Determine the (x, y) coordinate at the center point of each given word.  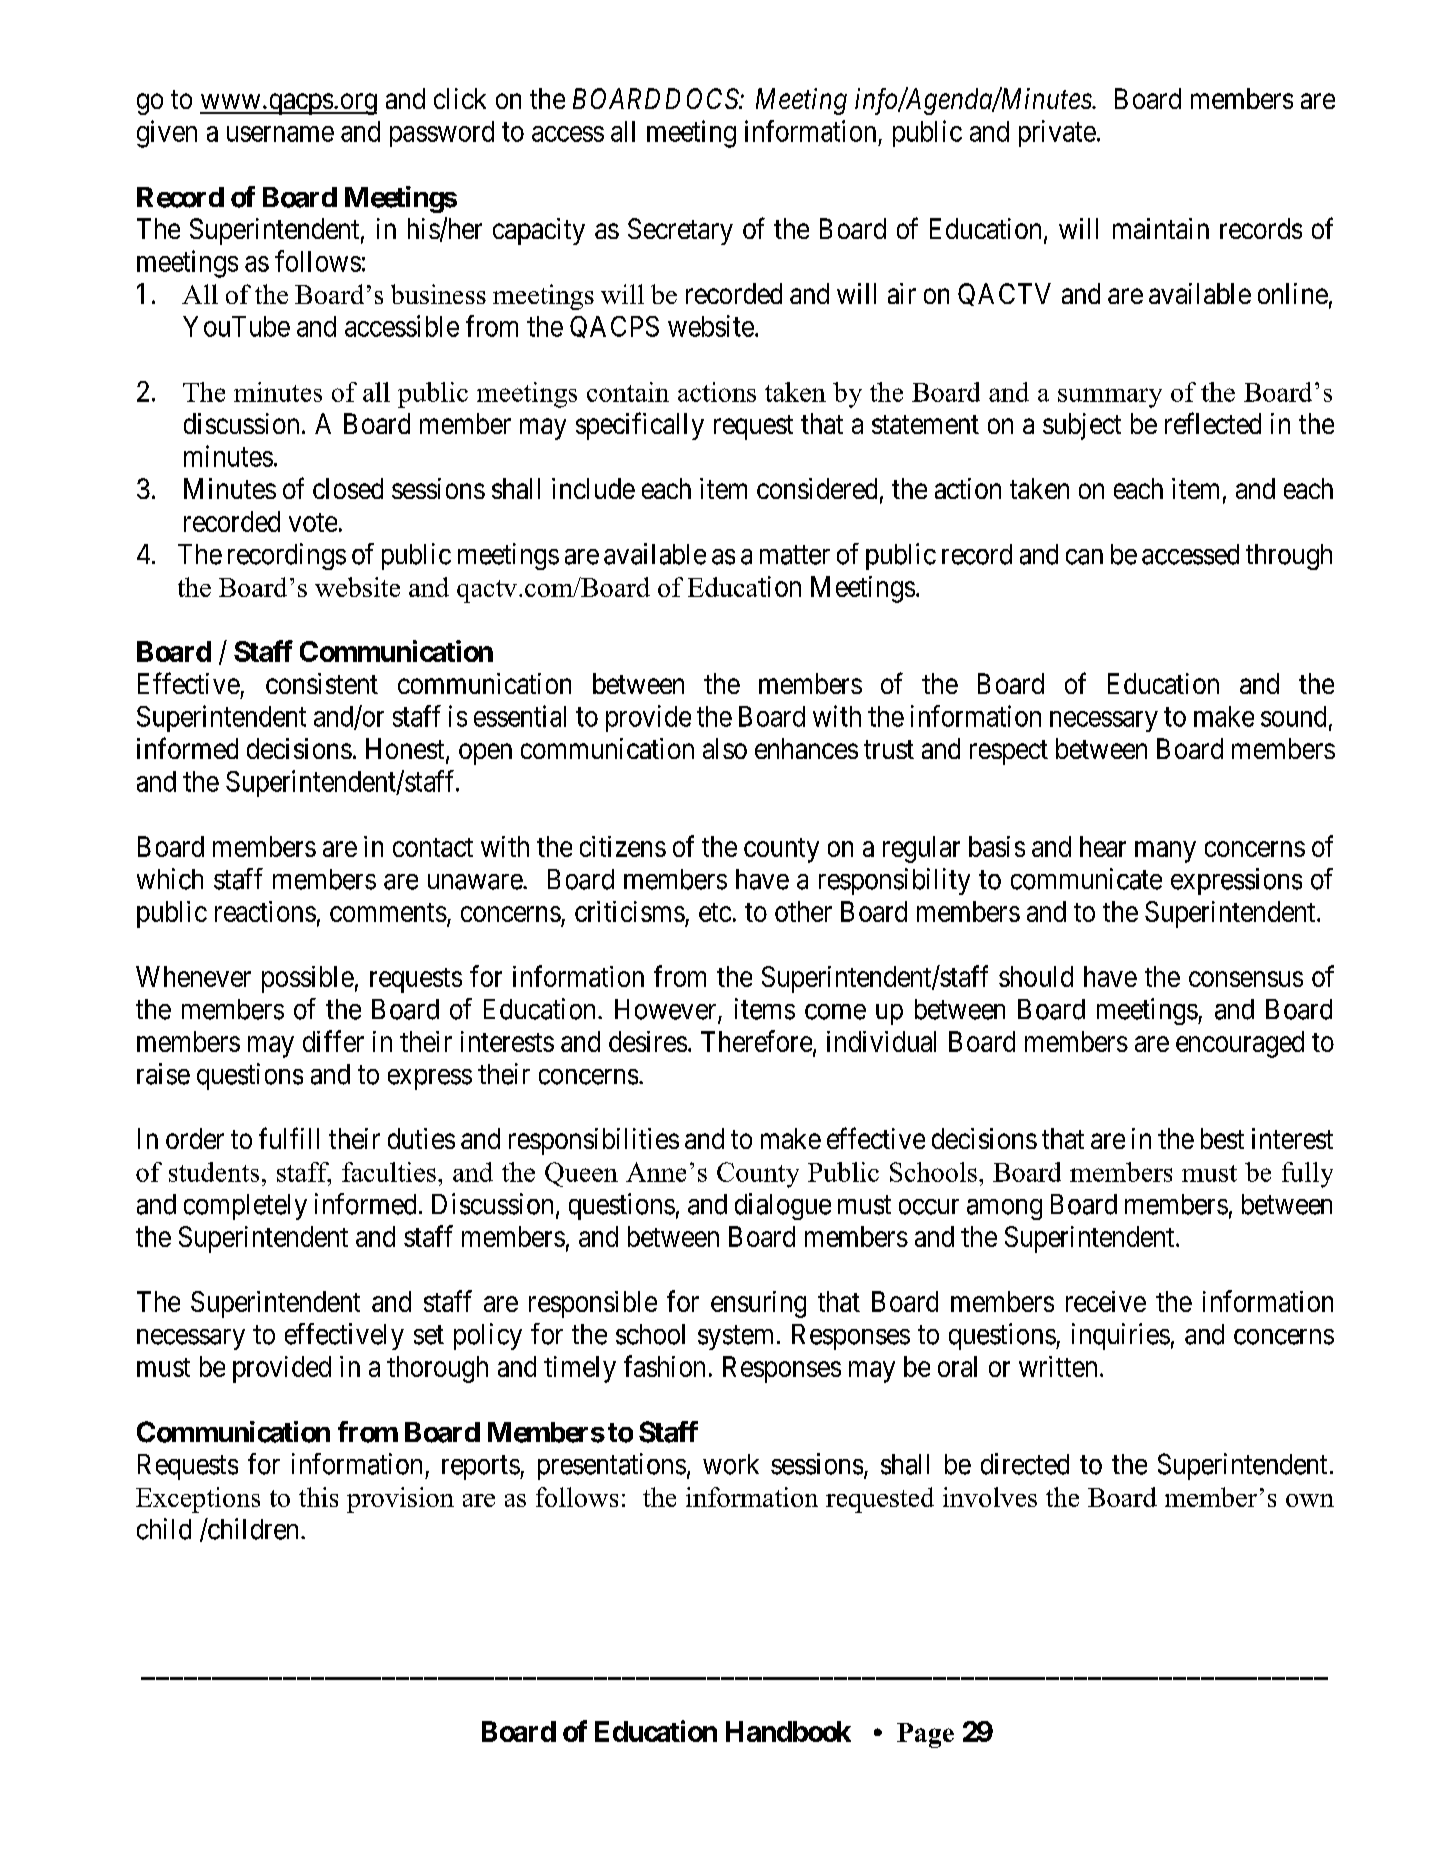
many (1165, 852)
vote (313, 522)
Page (925, 1735)
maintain (1161, 228)
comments (388, 912)
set (429, 1335)
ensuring (758, 1304)
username (280, 134)
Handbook (788, 1731)
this (318, 1497)
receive (1106, 1301)
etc (715, 912)
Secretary (680, 231)
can (1084, 557)
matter (795, 555)
